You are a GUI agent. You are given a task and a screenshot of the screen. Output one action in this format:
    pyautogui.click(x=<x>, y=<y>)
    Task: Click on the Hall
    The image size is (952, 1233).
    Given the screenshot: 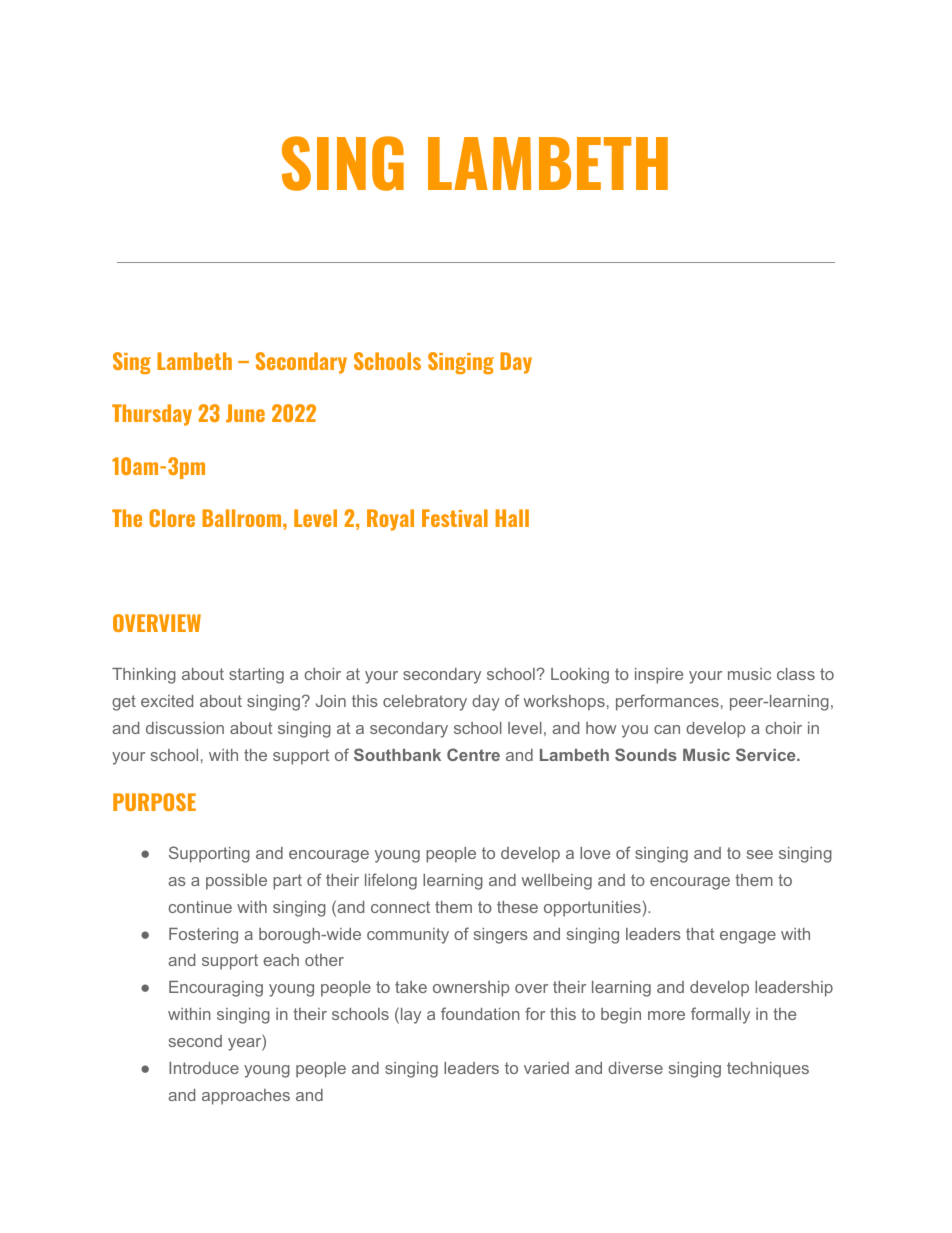 What is the action you would take?
    pyautogui.click(x=512, y=518)
